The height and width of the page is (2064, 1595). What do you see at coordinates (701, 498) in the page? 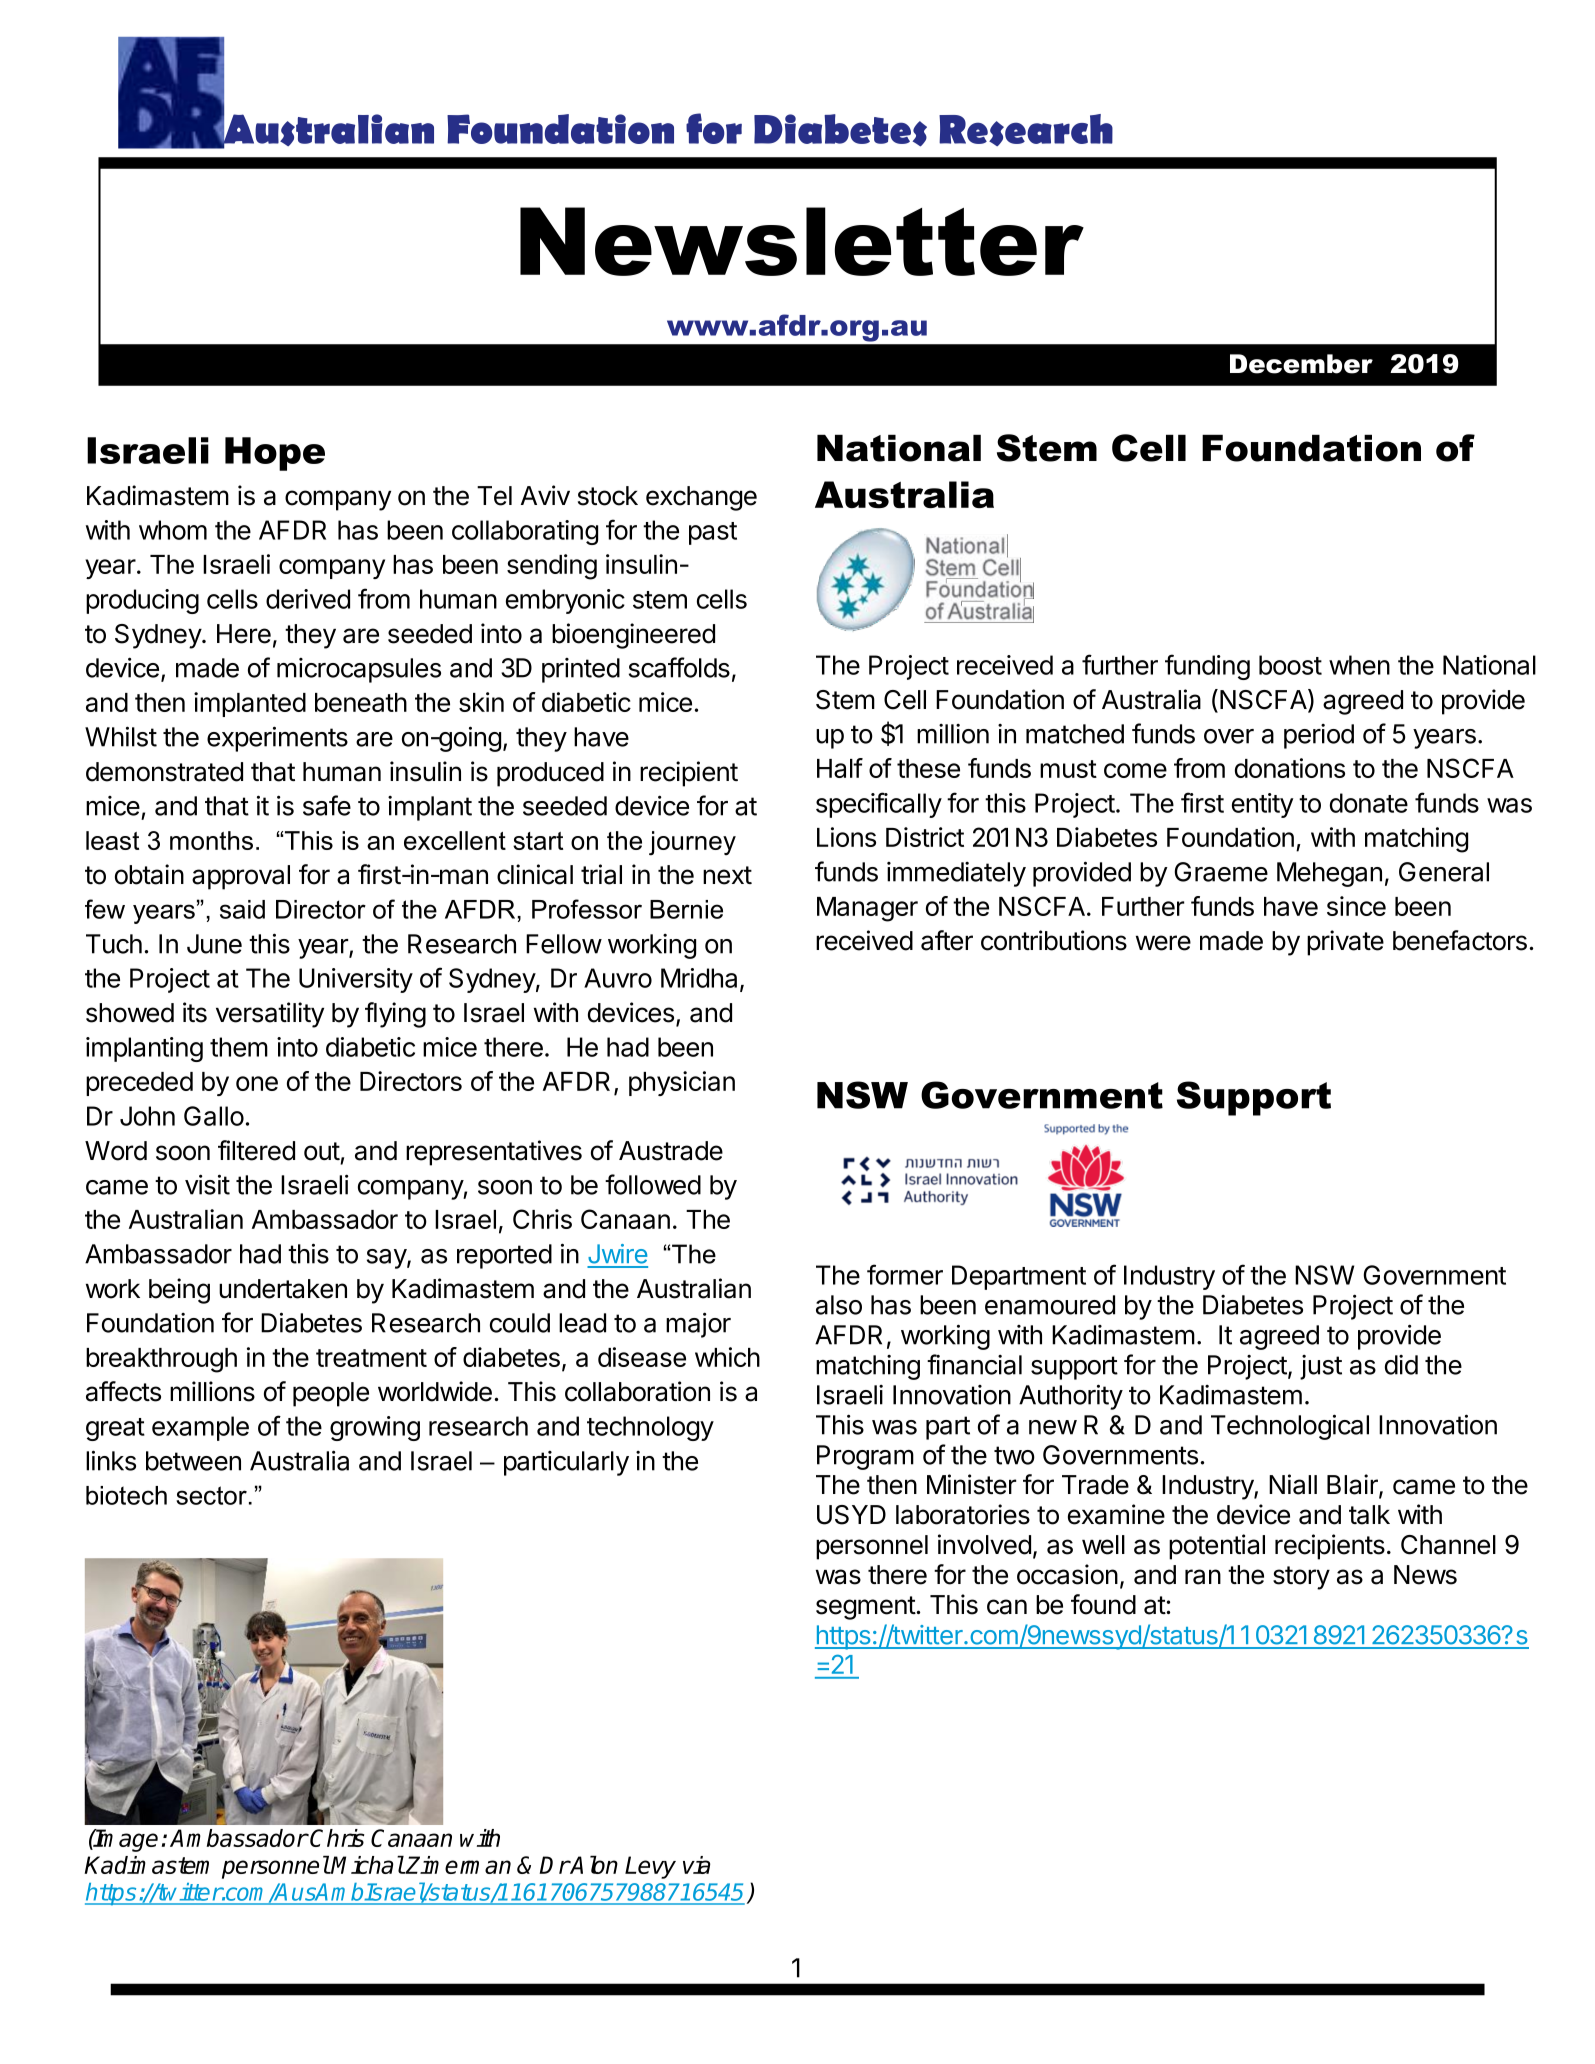
I see `exchange` at bounding box center [701, 498].
